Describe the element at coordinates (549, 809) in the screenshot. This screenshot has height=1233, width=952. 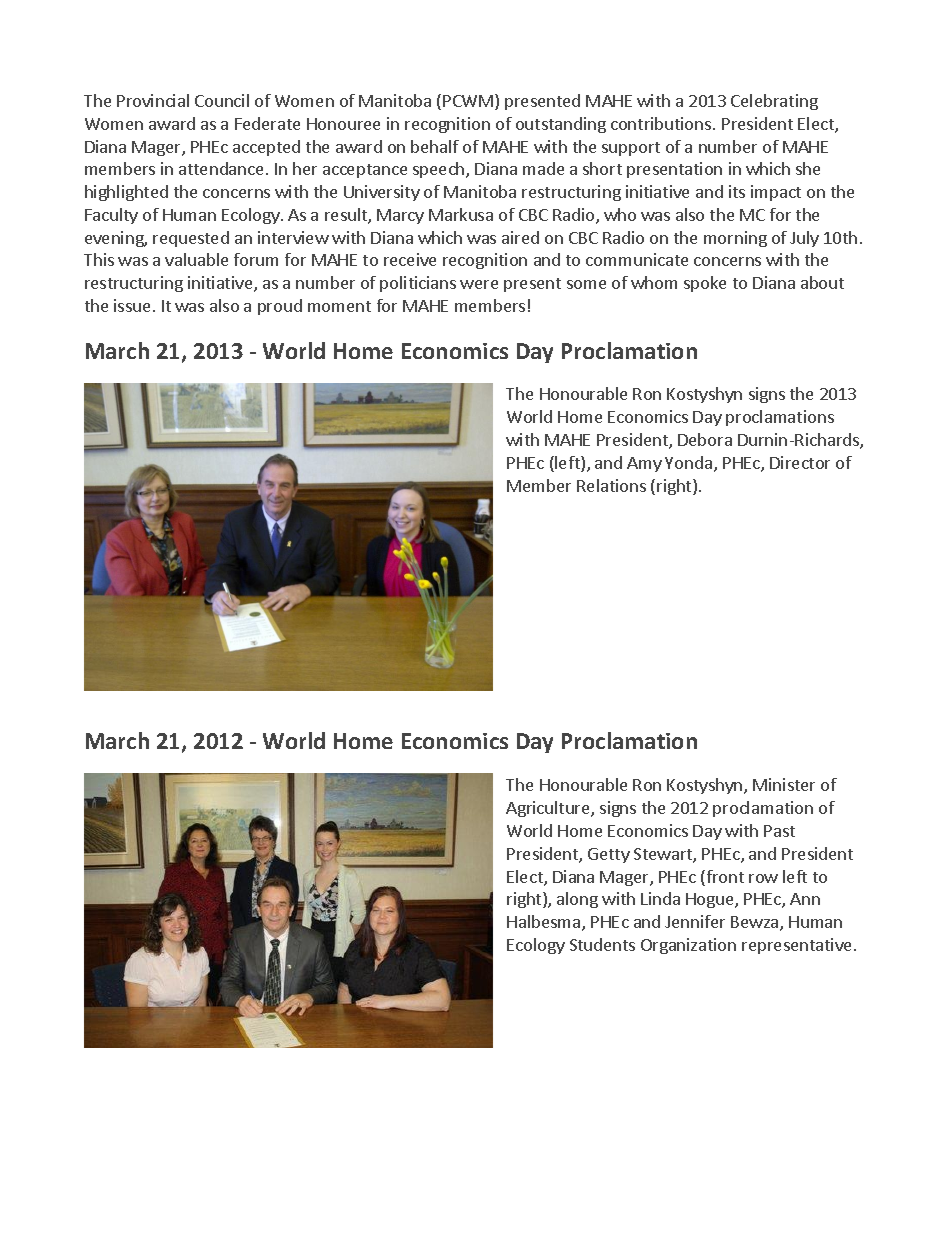
I see `Agriculture` at that location.
